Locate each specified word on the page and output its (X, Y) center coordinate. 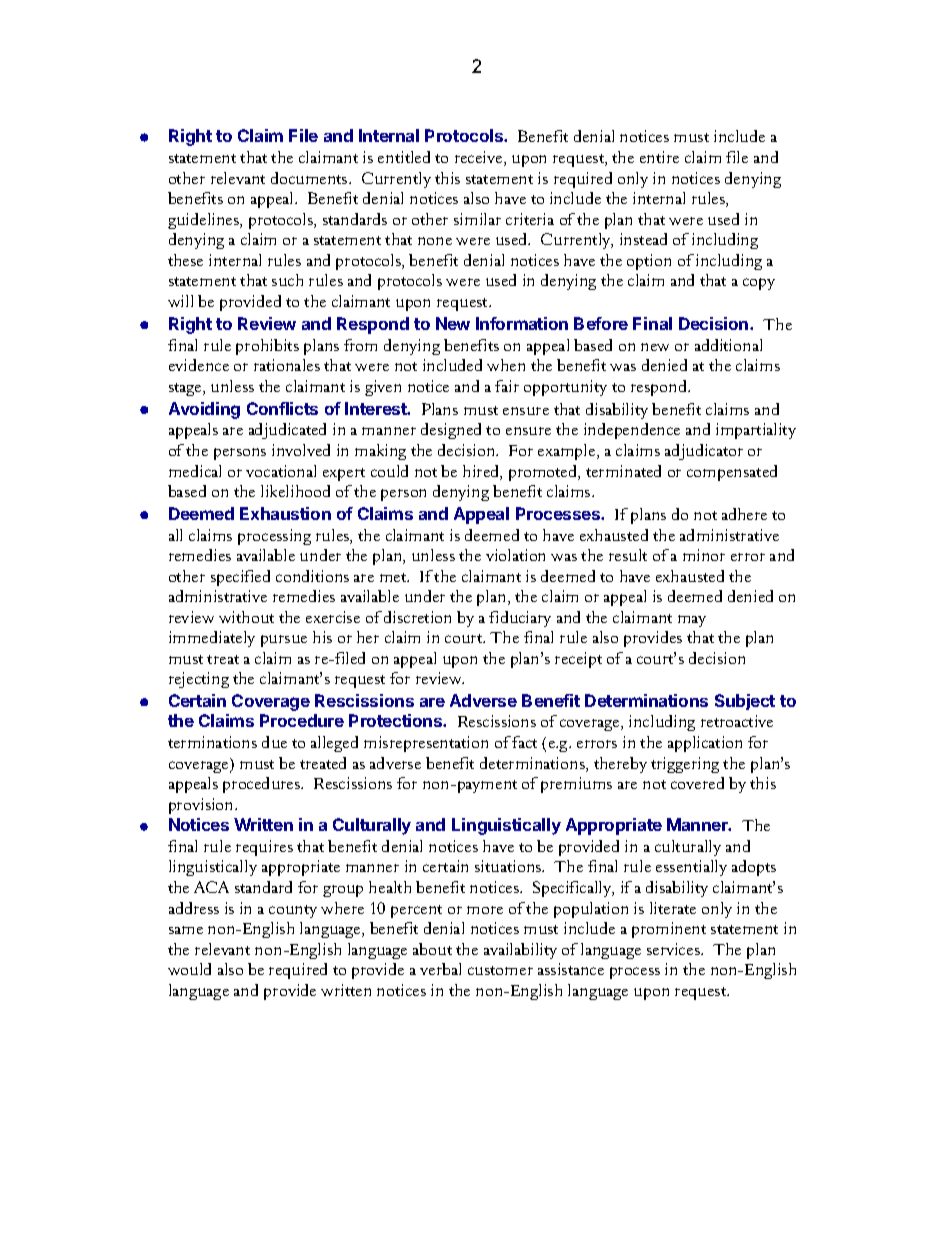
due (274, 742)
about (432, 949)
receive (480, 158)
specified (240, 578)
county (293, 911)
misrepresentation (426, 744)
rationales (287, 365)
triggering (685, 765)
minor (704, 555)
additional (728, 345)
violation (515, 555)
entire (659, 157)
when (506, 365)
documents (310, 178)
